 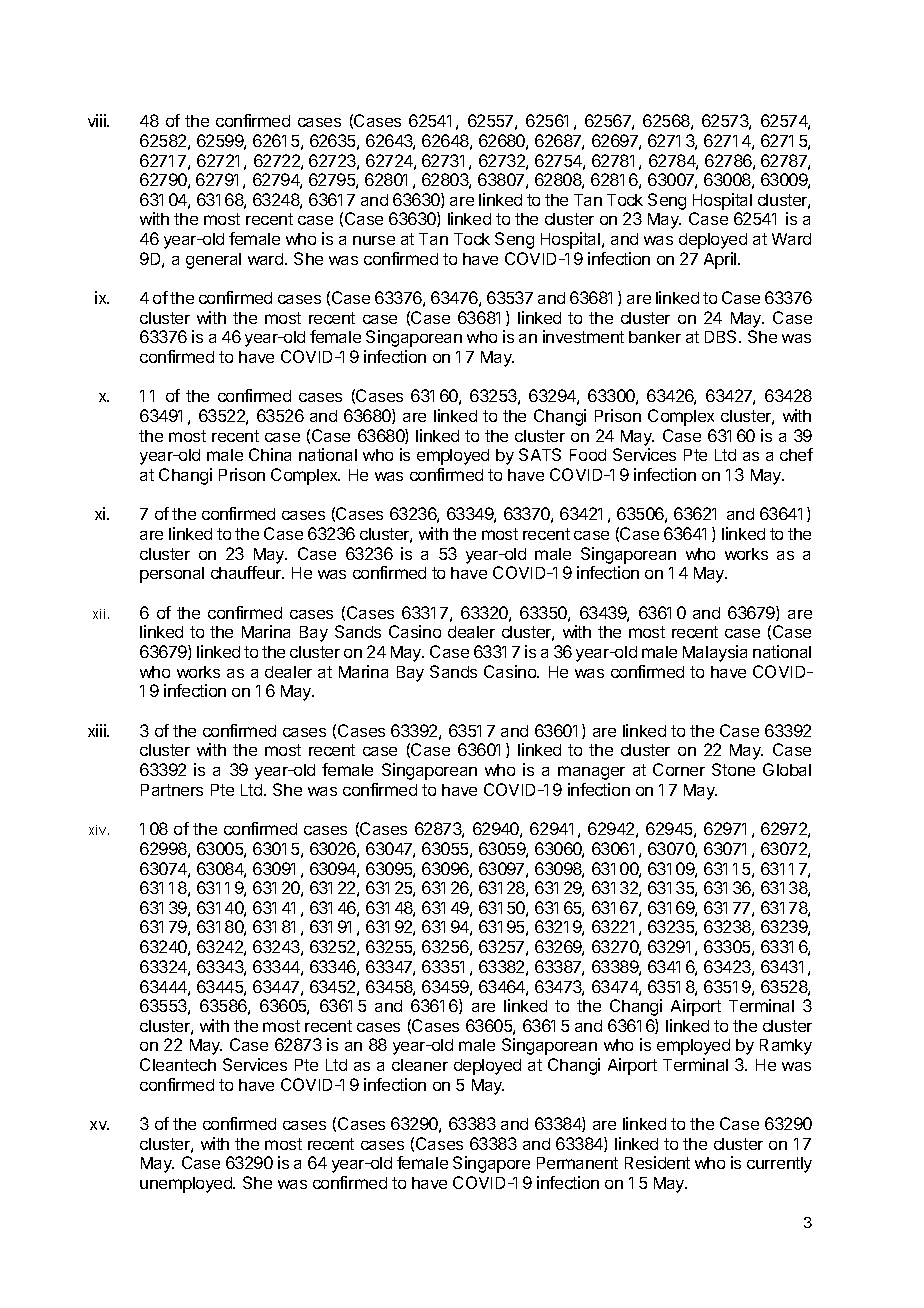 What do you see at coordinates (721, 260) in the document?
I see `April` at bounding box center [721, 260].
